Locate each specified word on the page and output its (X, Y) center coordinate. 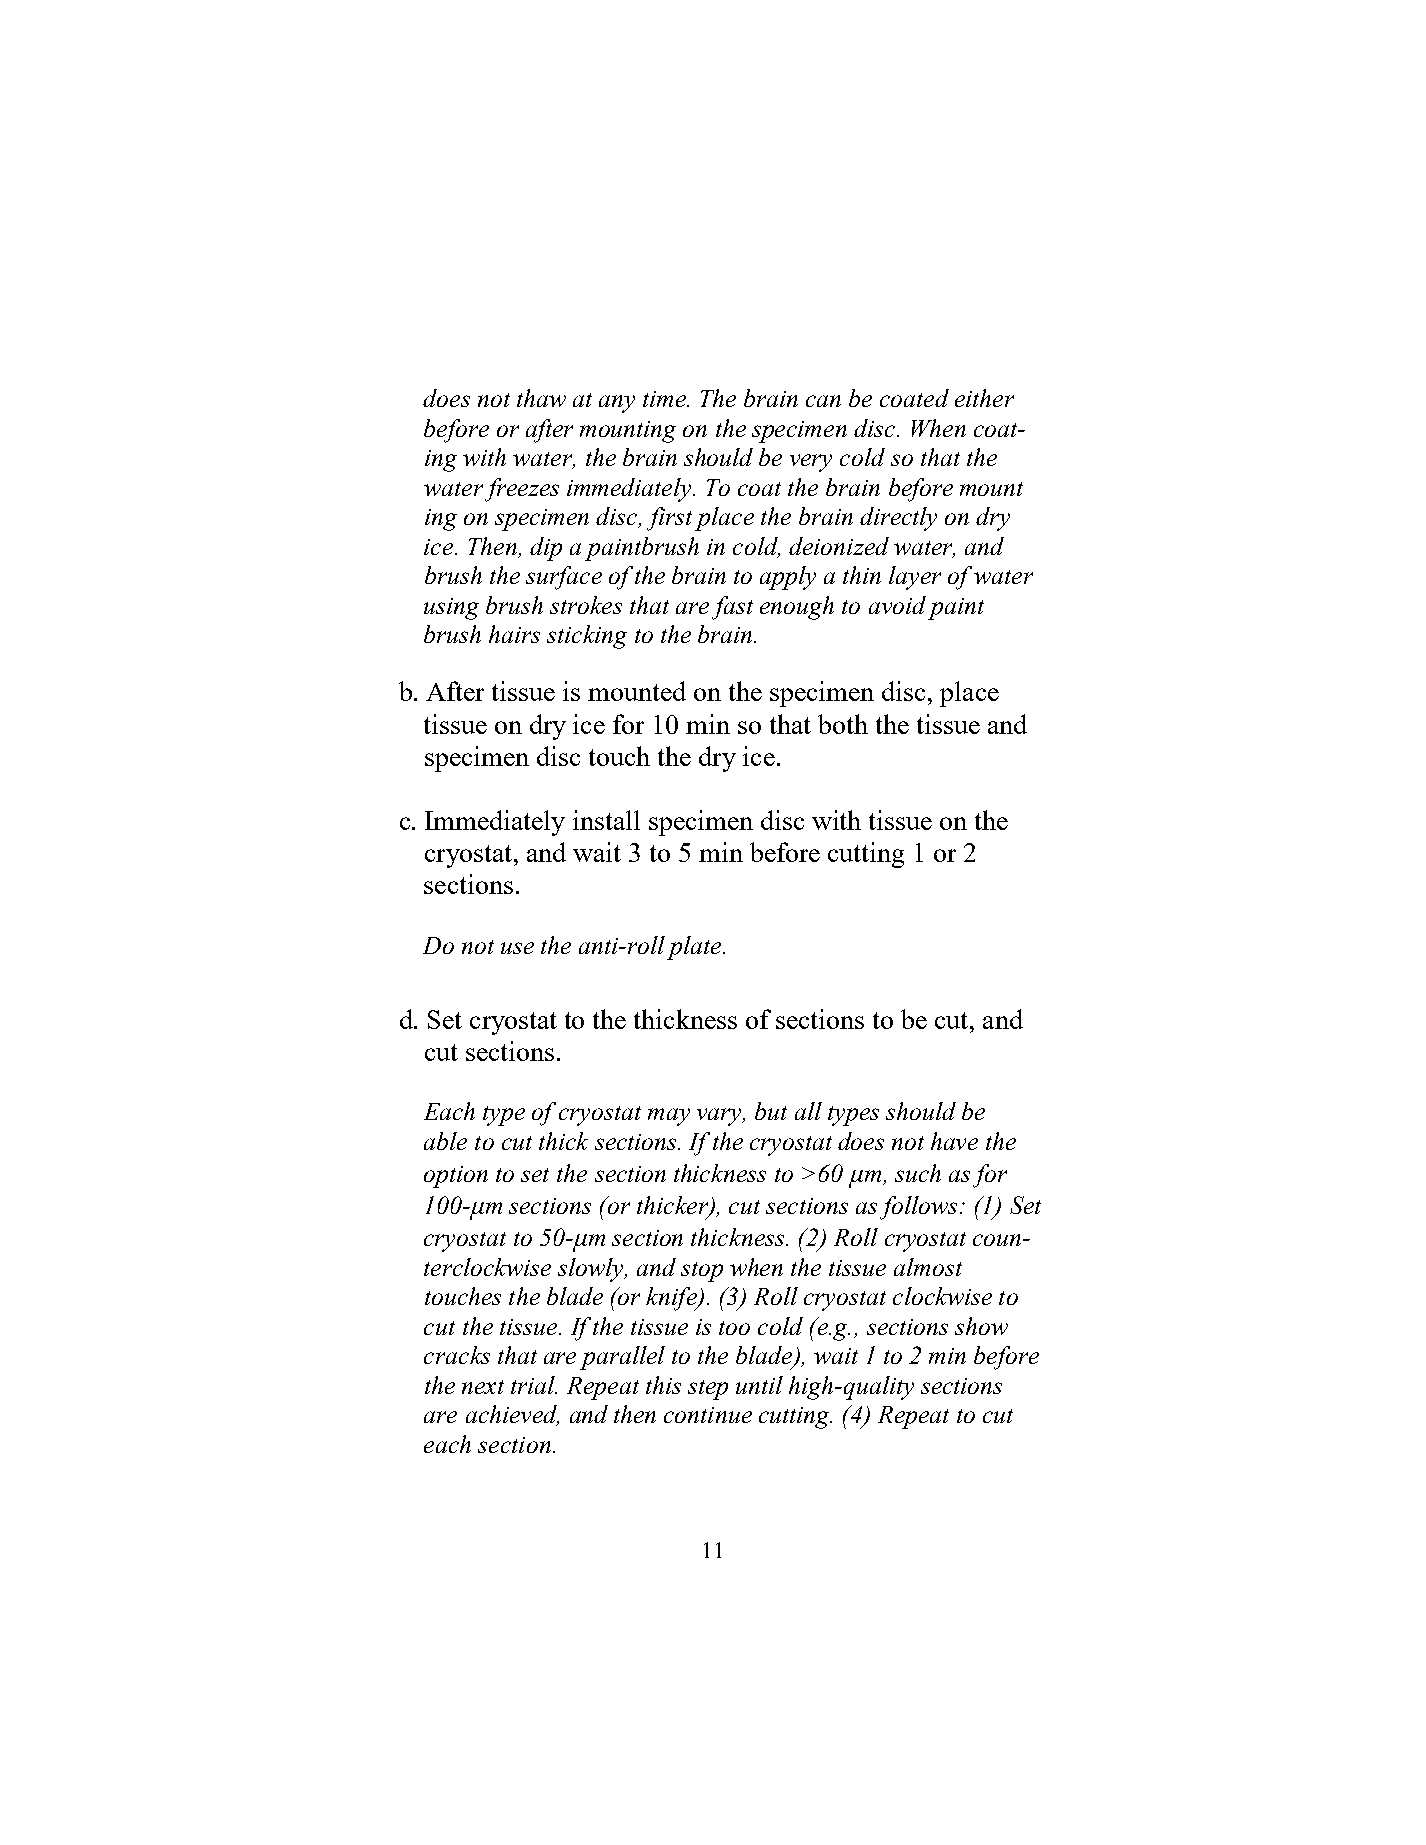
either (984, 398)
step (708, 1390)
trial (534, 1385)
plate (695, 948)
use (517, 948)
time (666, 399)
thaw (541, 398)
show (981, 1326)
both (843, 724)
